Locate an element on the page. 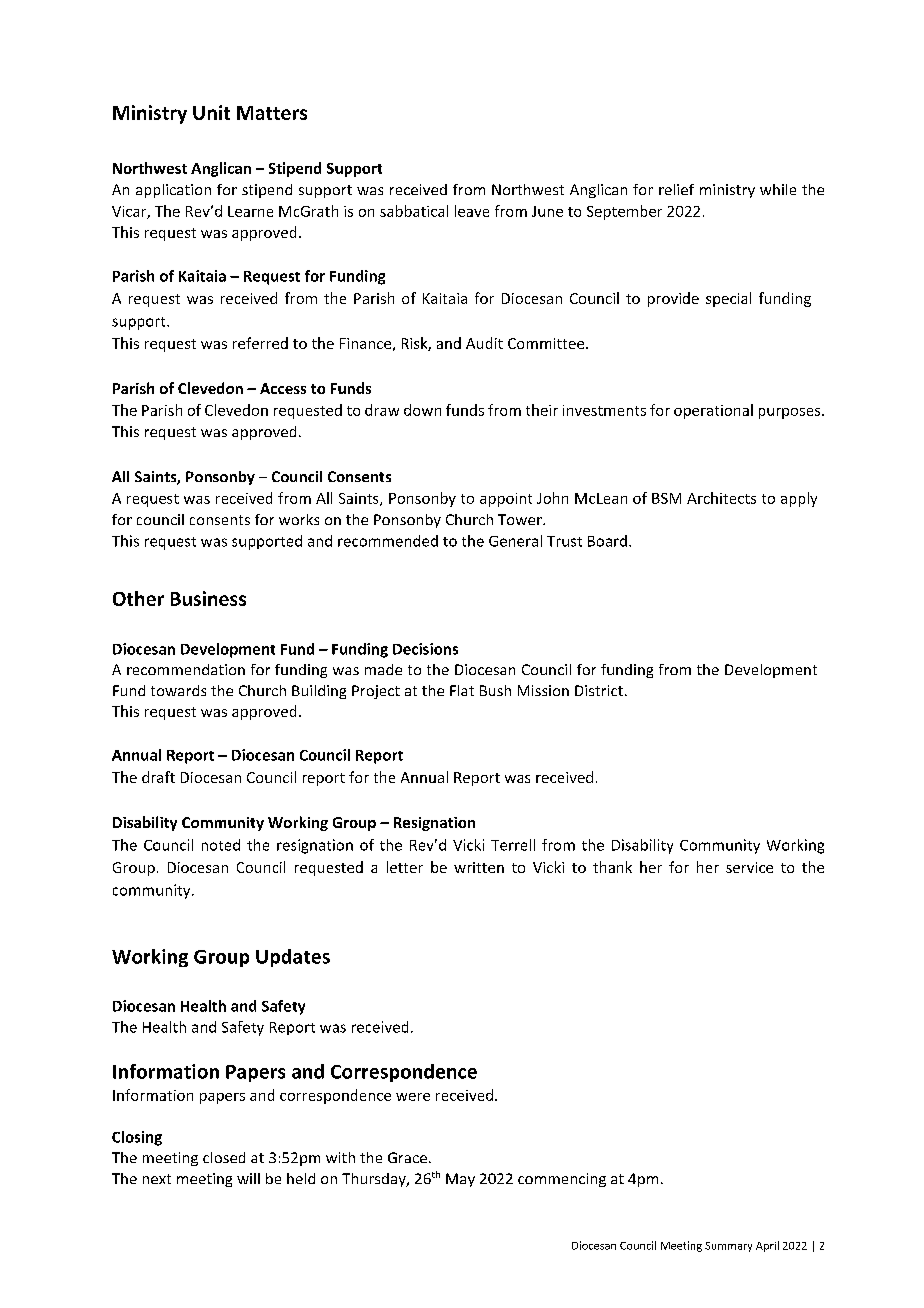 This document has width=924, height=1308. will is located at coordinates (248, 1178).
